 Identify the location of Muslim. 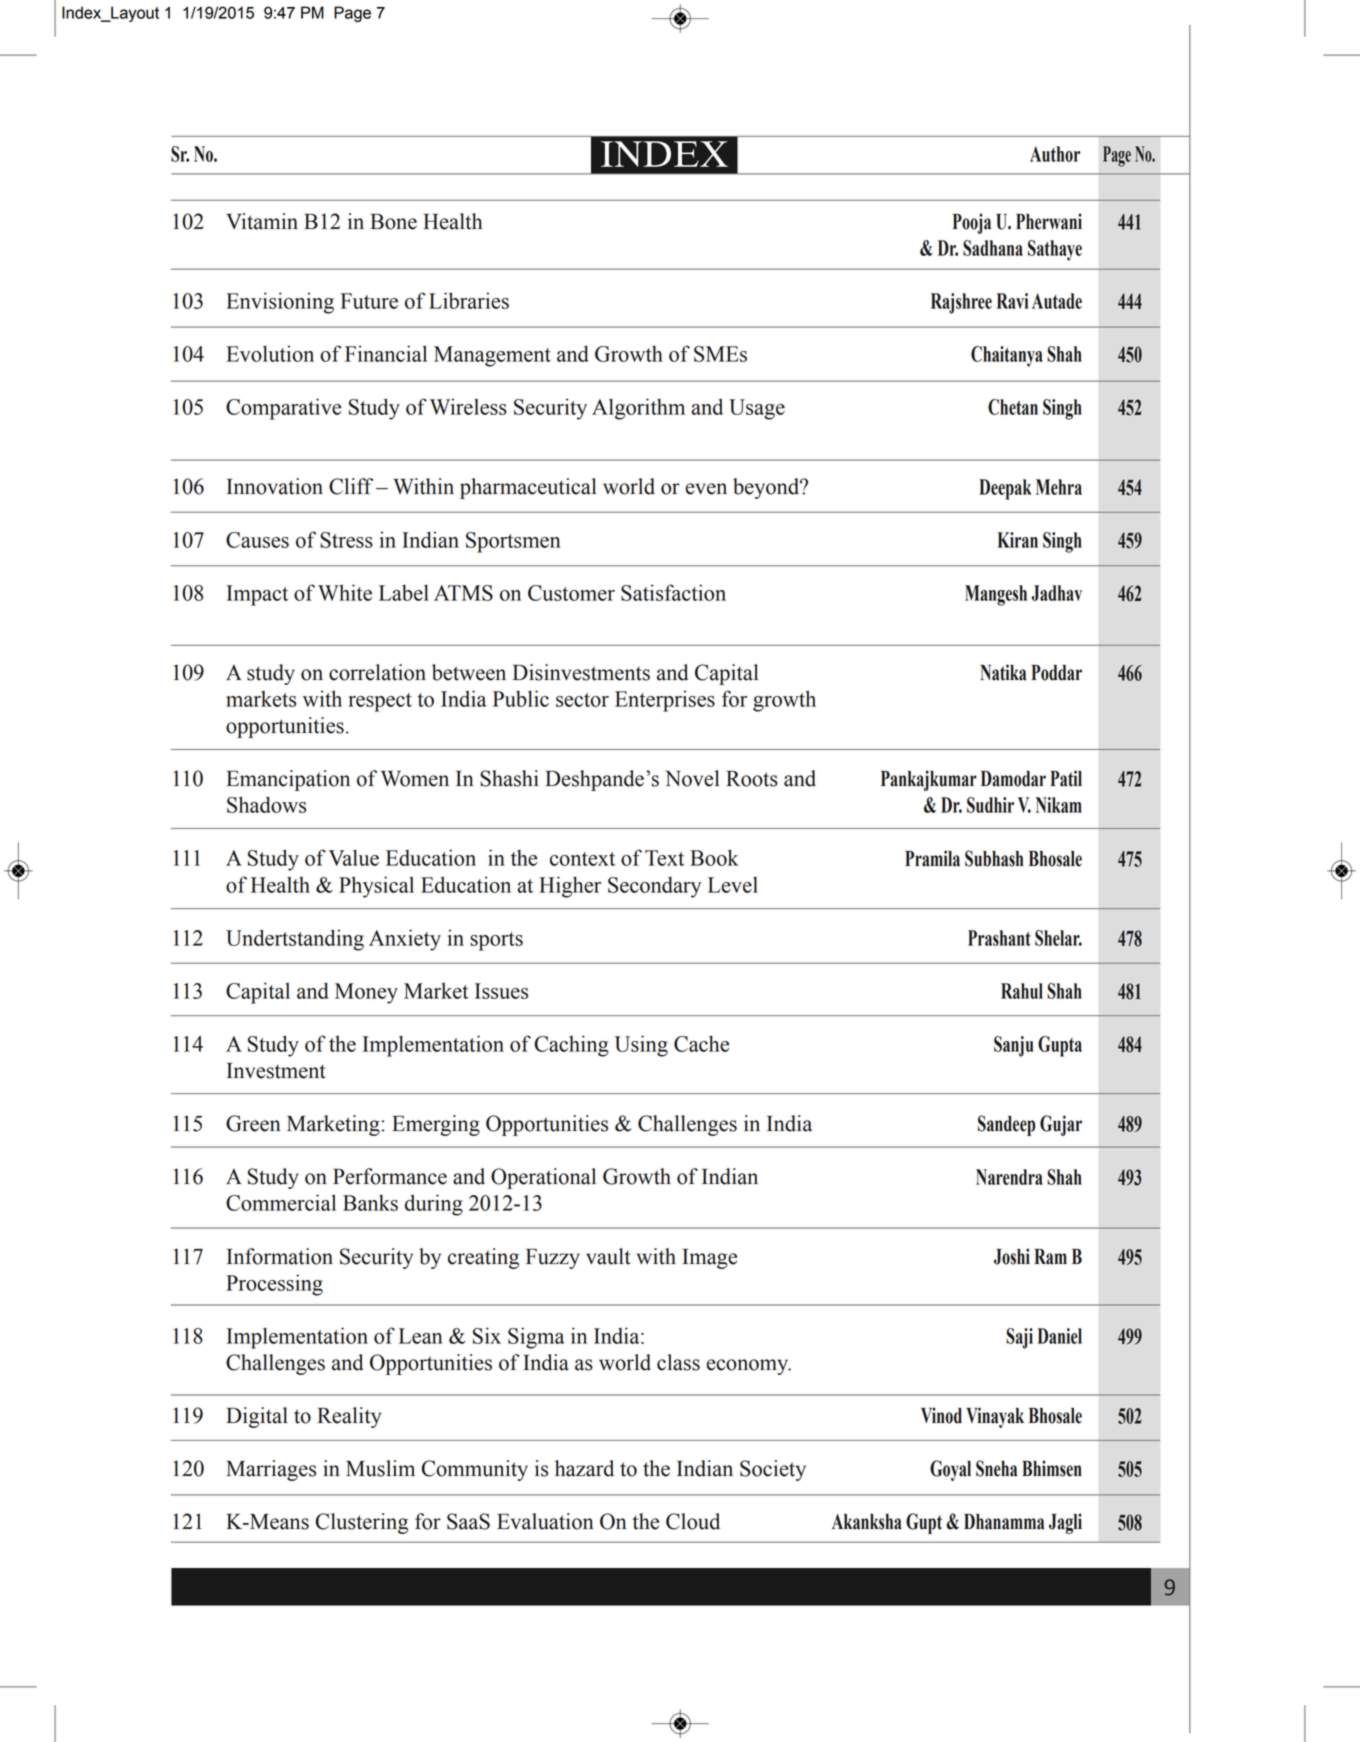
(380, 1468).
